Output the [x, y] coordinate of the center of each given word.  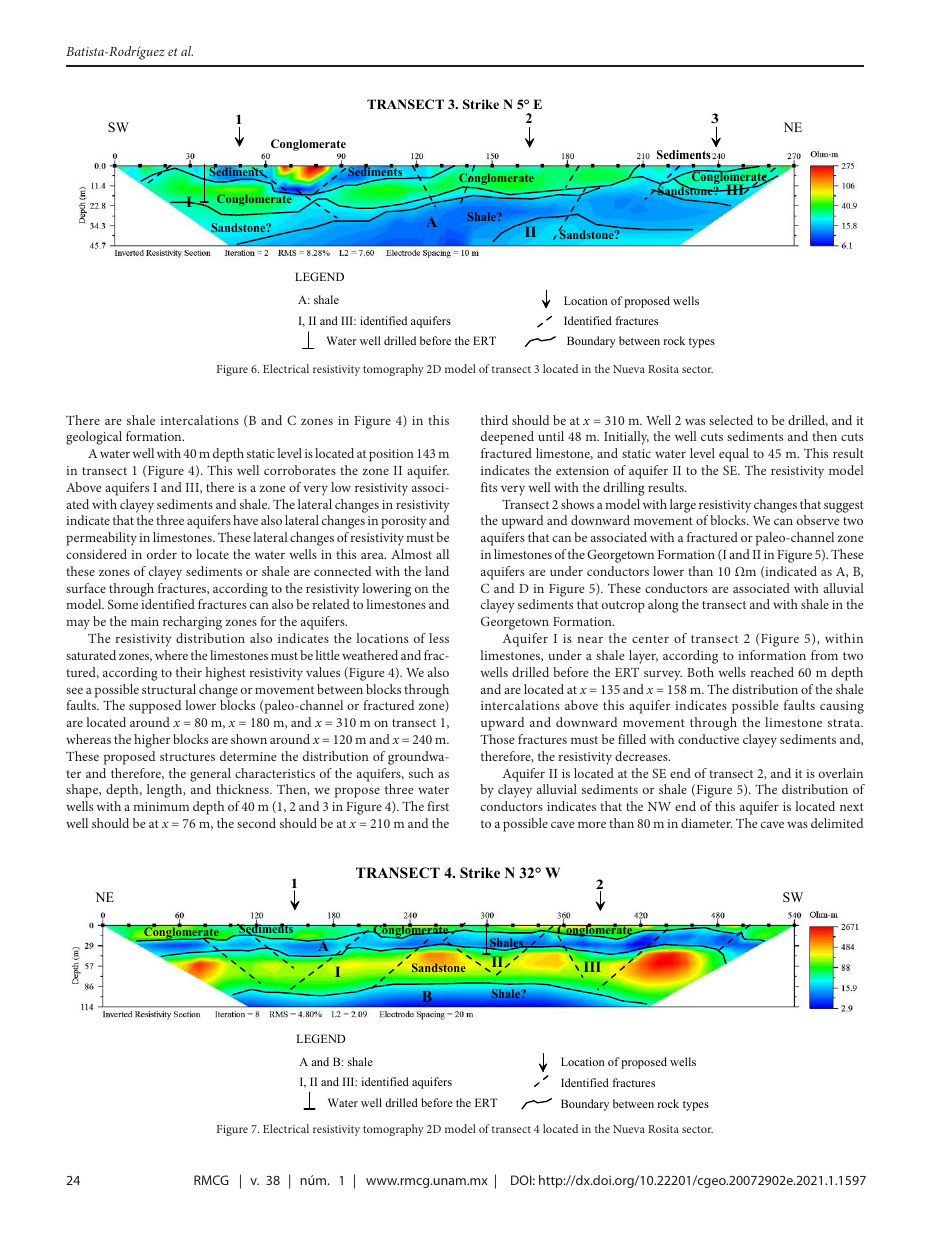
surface [86, 588]
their [189, 672]
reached [772, 672]
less [439, 638]
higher [152, 741]
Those [497, 739]
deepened [507, 438]
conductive [708, 739]
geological [94, 438]
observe [818, 520]
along [663, 606]
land [437, 571]
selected [731, 420]
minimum [161, 806]
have [245, 520]
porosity [404, 522]
